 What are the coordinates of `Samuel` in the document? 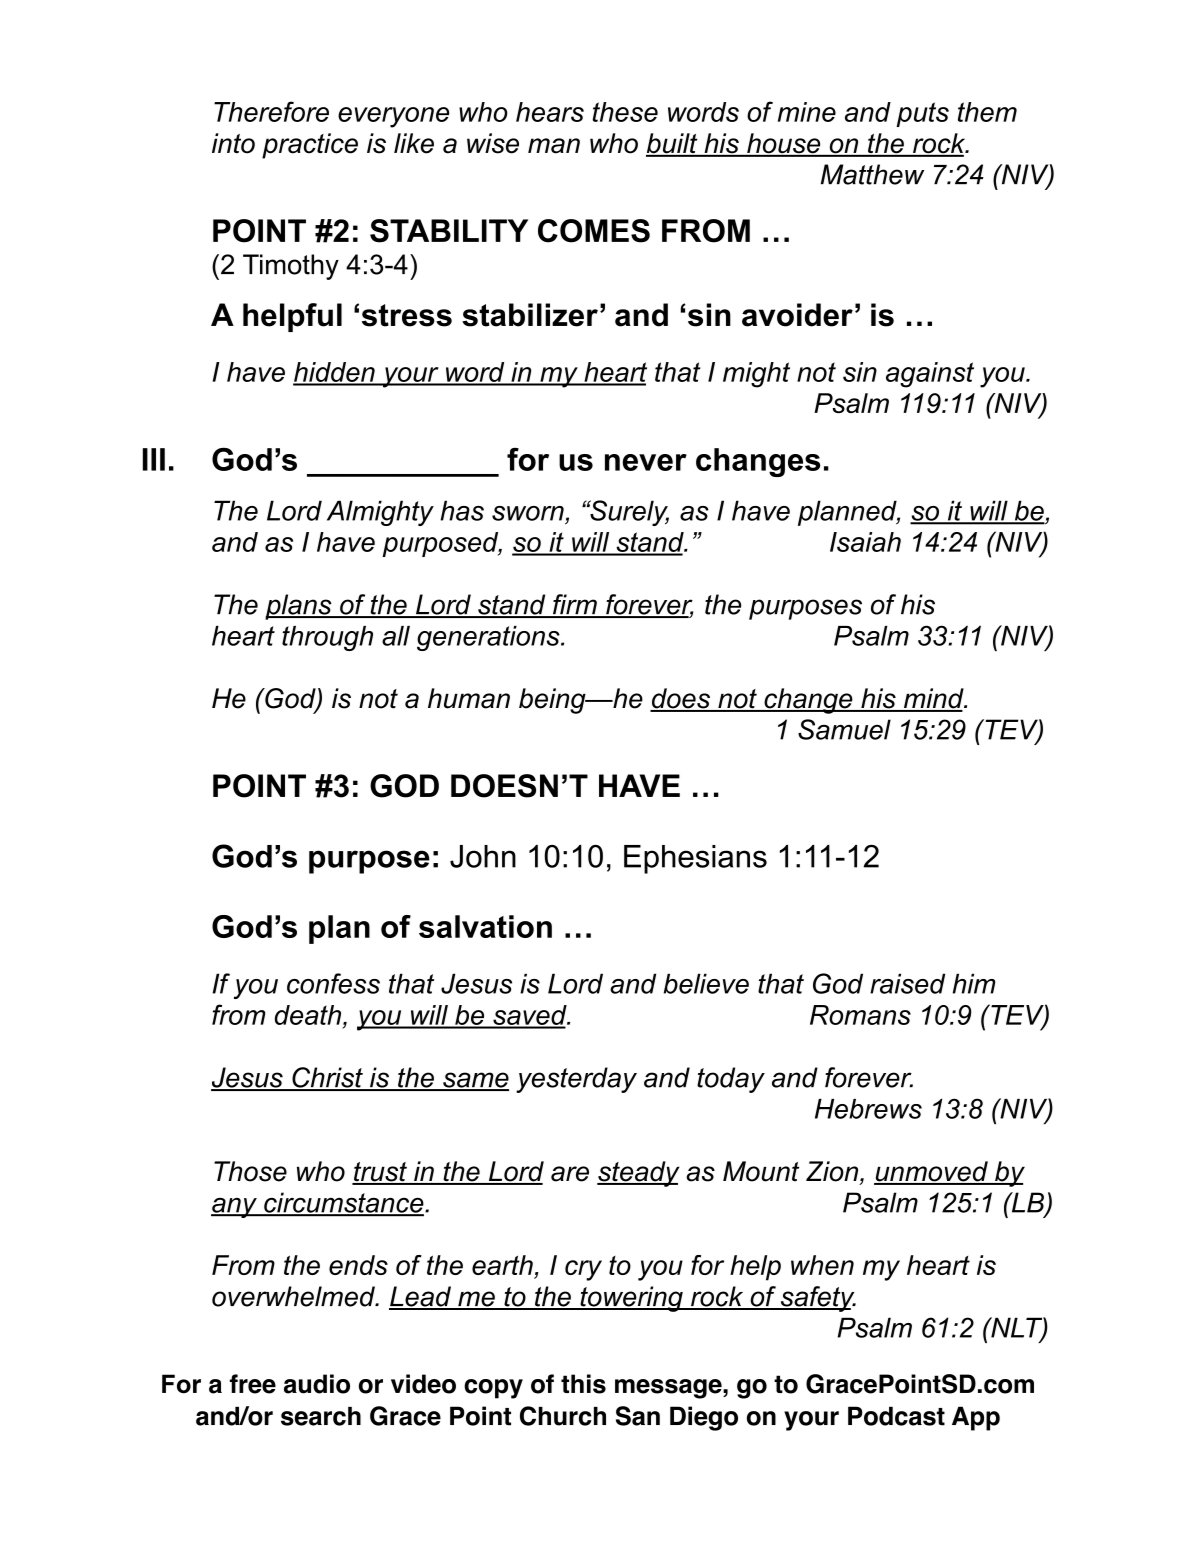 It's located at (844, 729).
